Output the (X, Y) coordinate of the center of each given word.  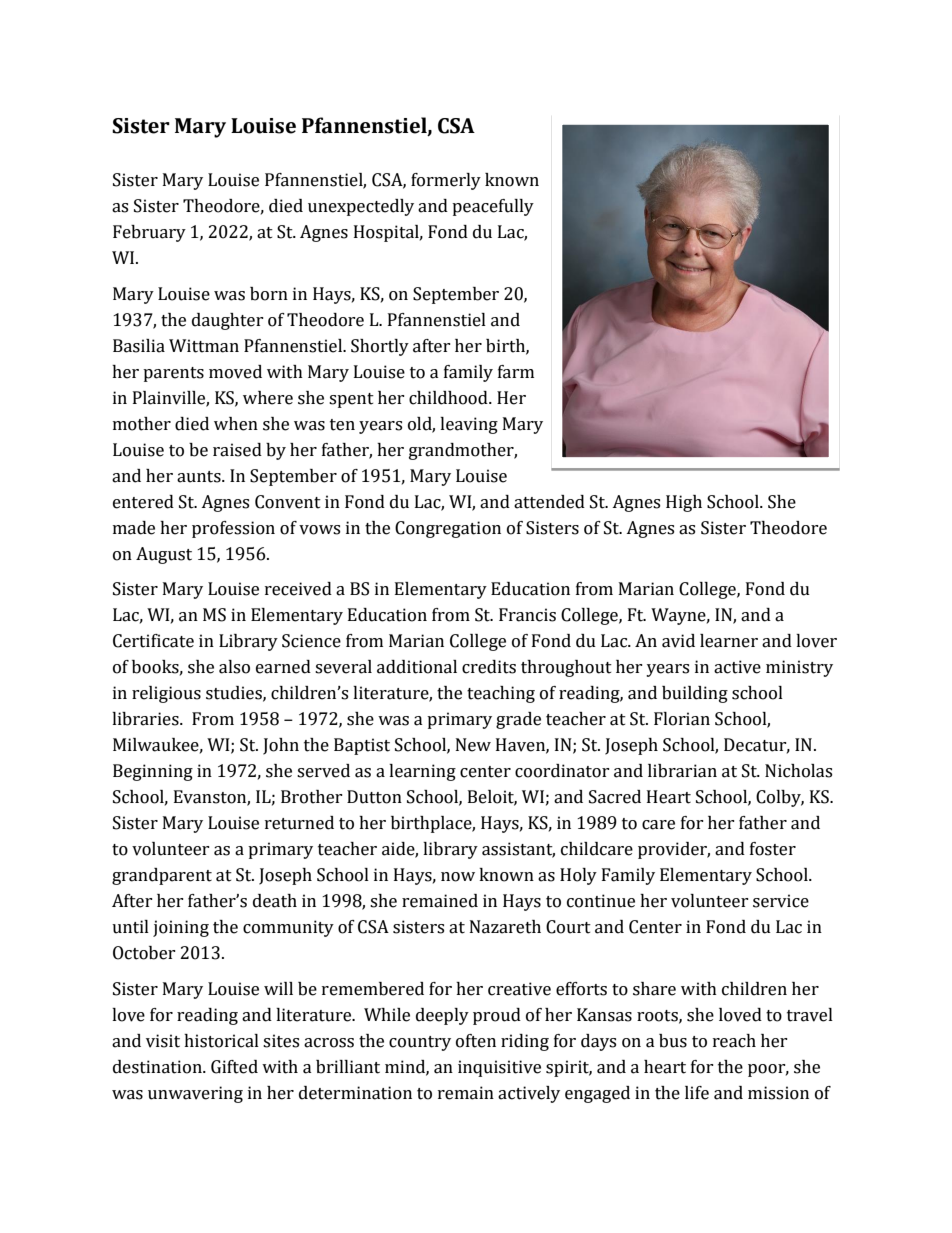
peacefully (493, 207)
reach (734, 1041)
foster (773, 849)
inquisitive (499, 1068)
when (236, 424)
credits (489, 667)
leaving (469, 425)
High (684, 503)
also (234, 667)
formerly (446, 181)
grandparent (162, 876)
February (149, 233)
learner (729, 641)
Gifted (234, 1067)
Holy (578, 876)
